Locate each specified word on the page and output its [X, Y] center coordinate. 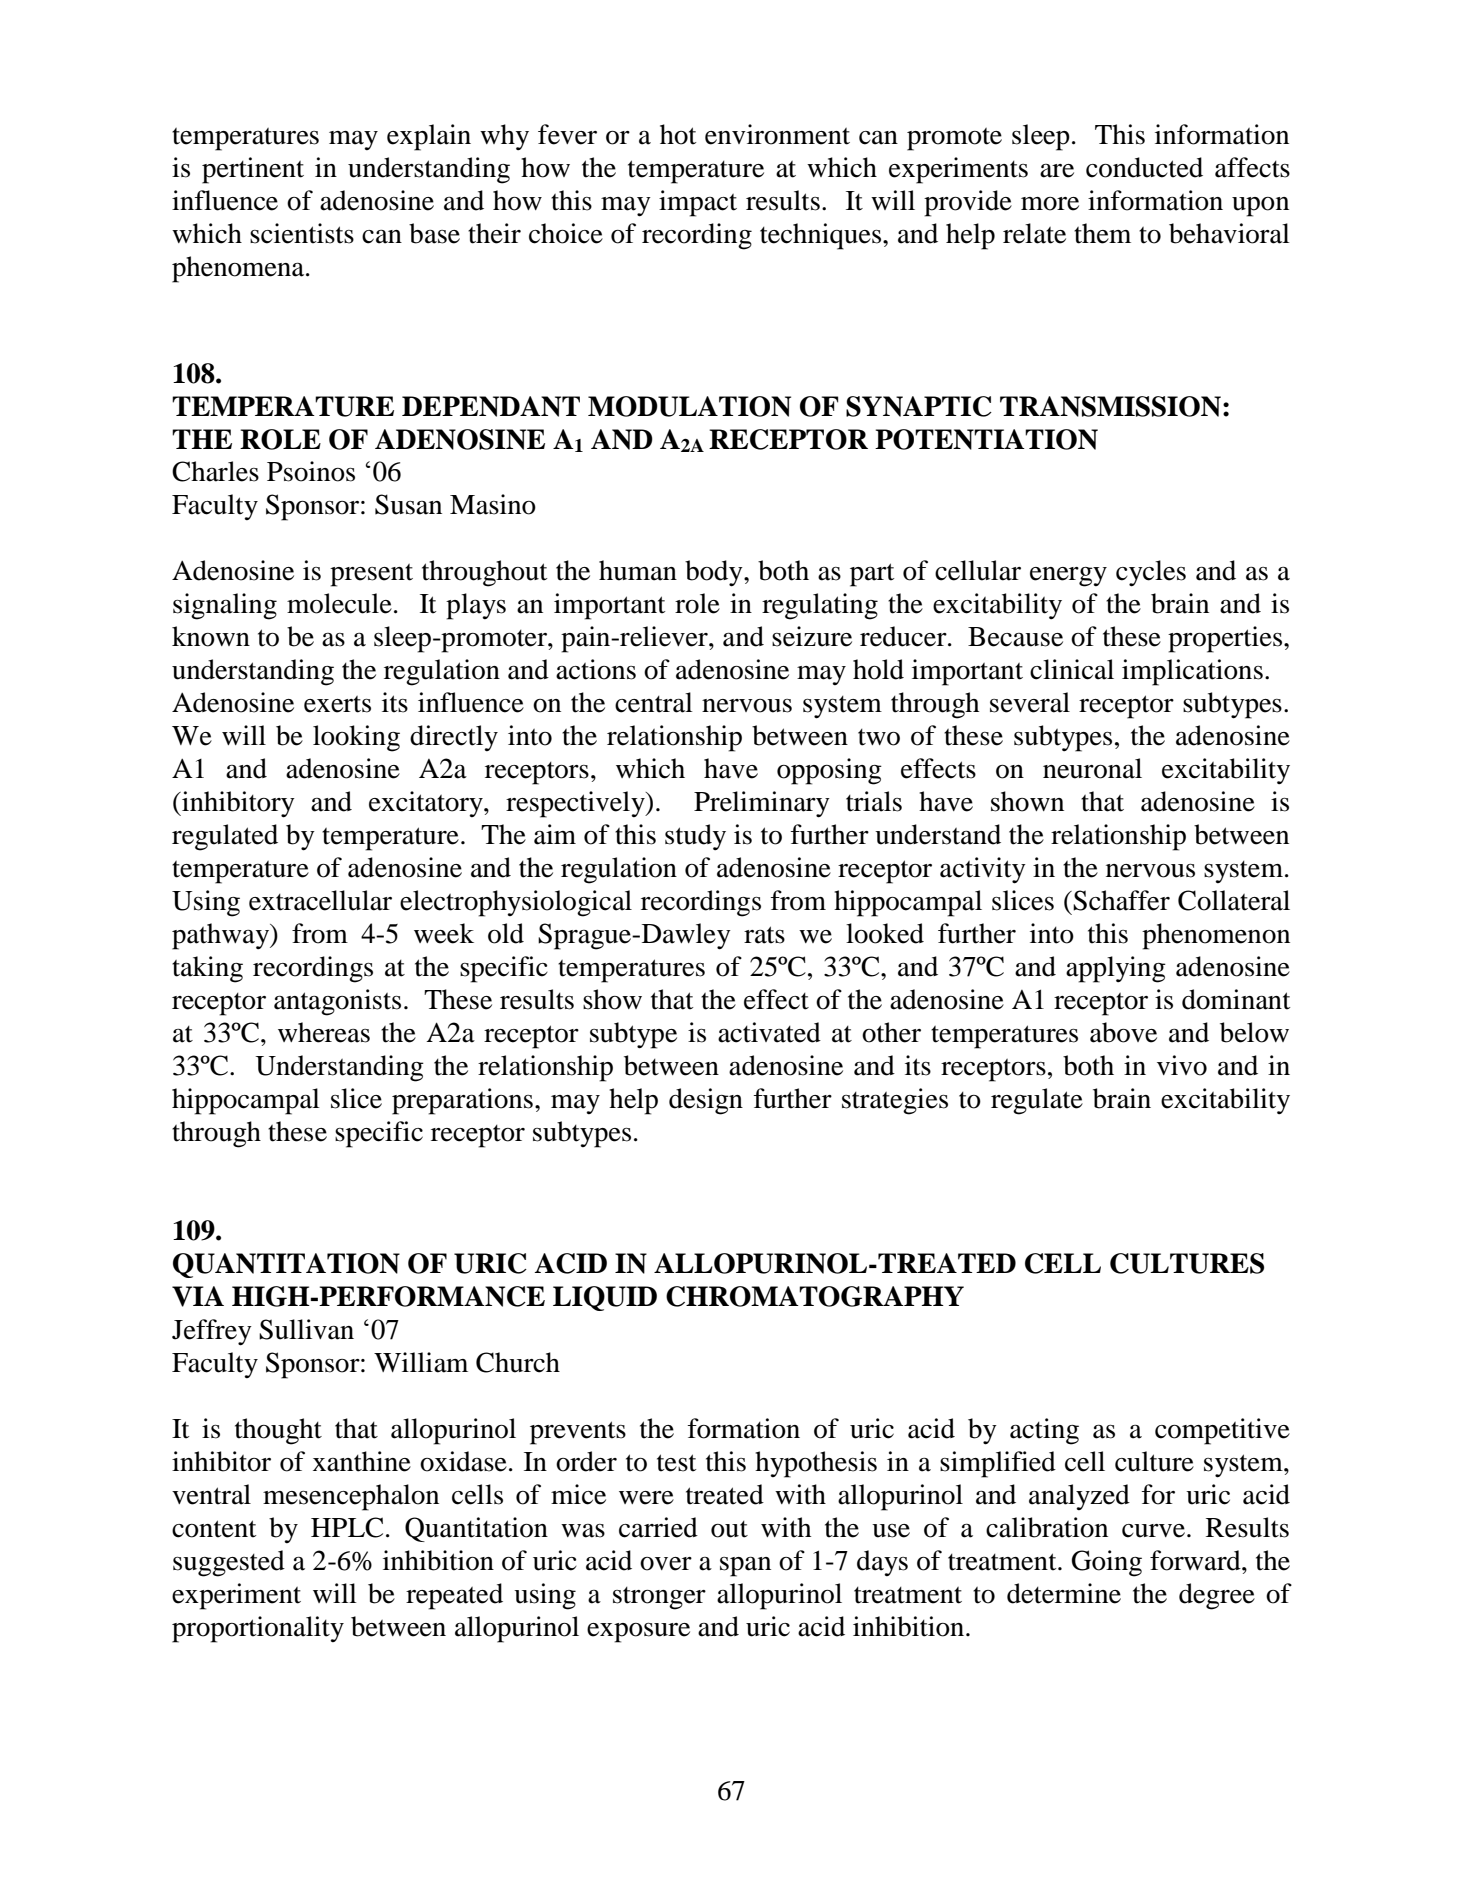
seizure [812, 636]
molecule [339, 603]
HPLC [347, 1527]
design [706, 1101]
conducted [1144, 167]
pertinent [253, 170]
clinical [1072, 669]
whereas [324, 1032]
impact [698, 203]
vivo [1182, 1065]
